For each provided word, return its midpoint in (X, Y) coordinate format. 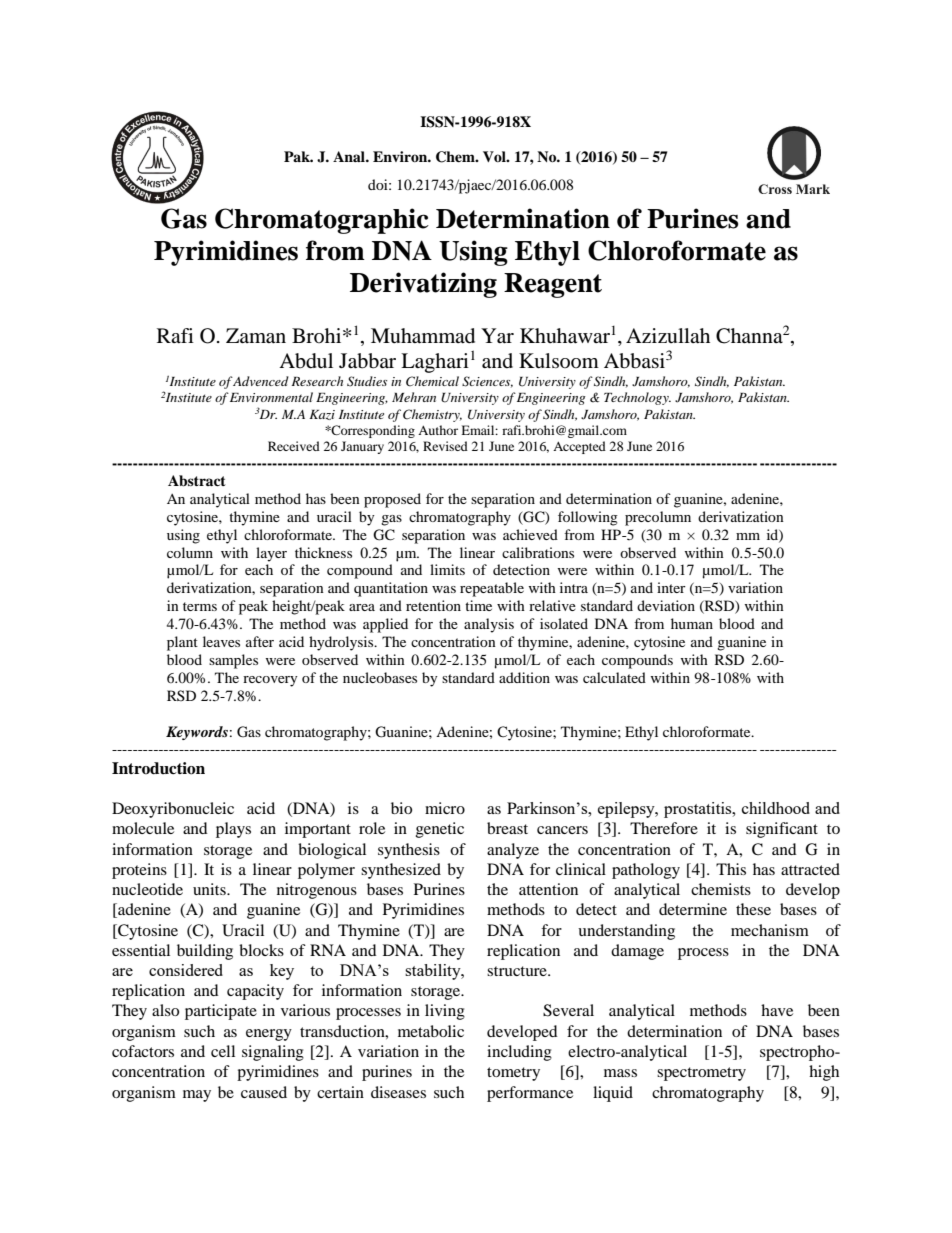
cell (223, 1051)
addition (524, 677)
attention (548, 889)
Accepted (579, 447)
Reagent (553, 285)
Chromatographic (322, 221)
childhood (776, 808)
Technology (637, 398)
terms (200, 606)
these (753, 909)
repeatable (492, 589)
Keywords (197, 733)
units (210, 889)
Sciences (487, 382)
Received (294, 446)
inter (671, 587)
